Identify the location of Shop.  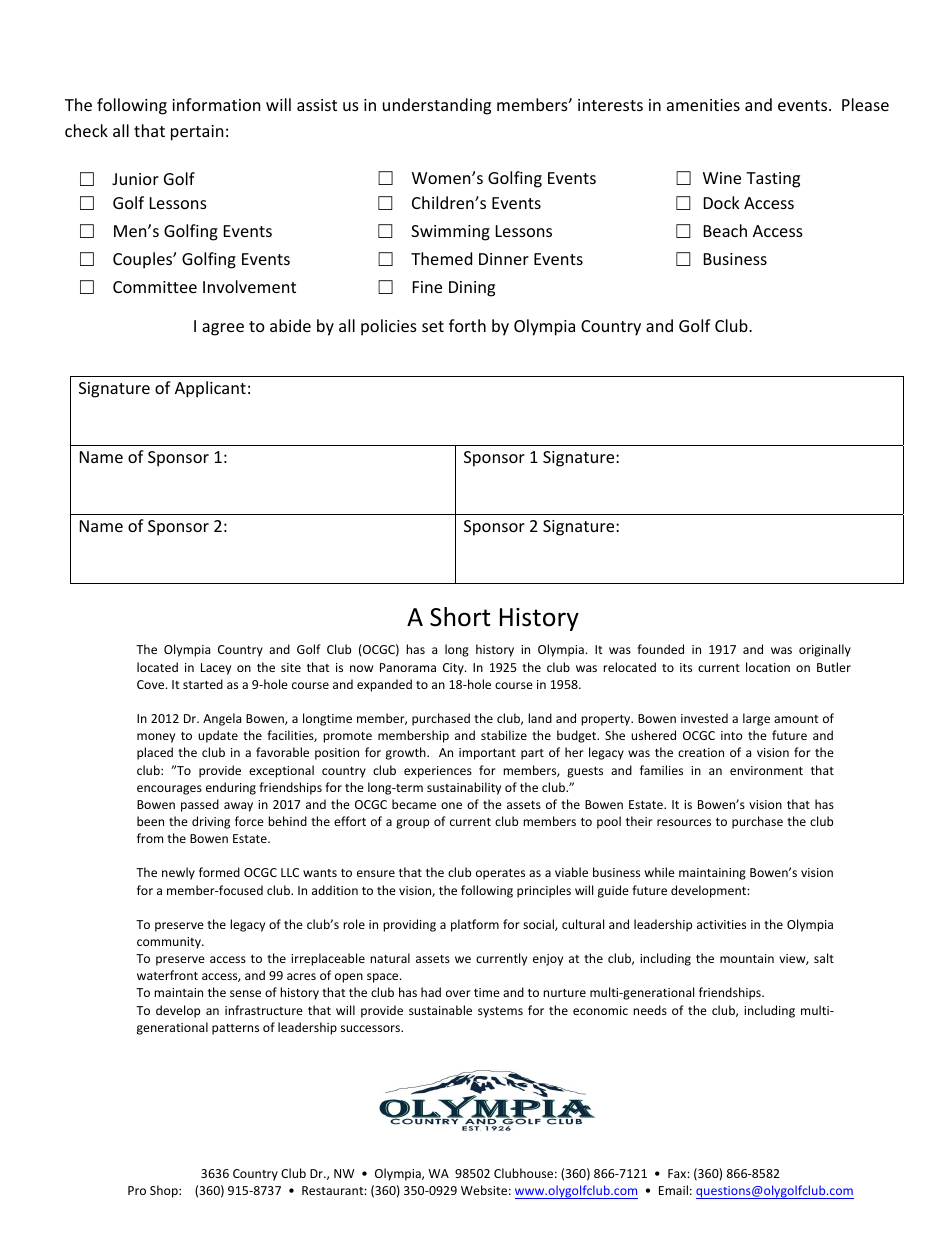
(165, 1191).
